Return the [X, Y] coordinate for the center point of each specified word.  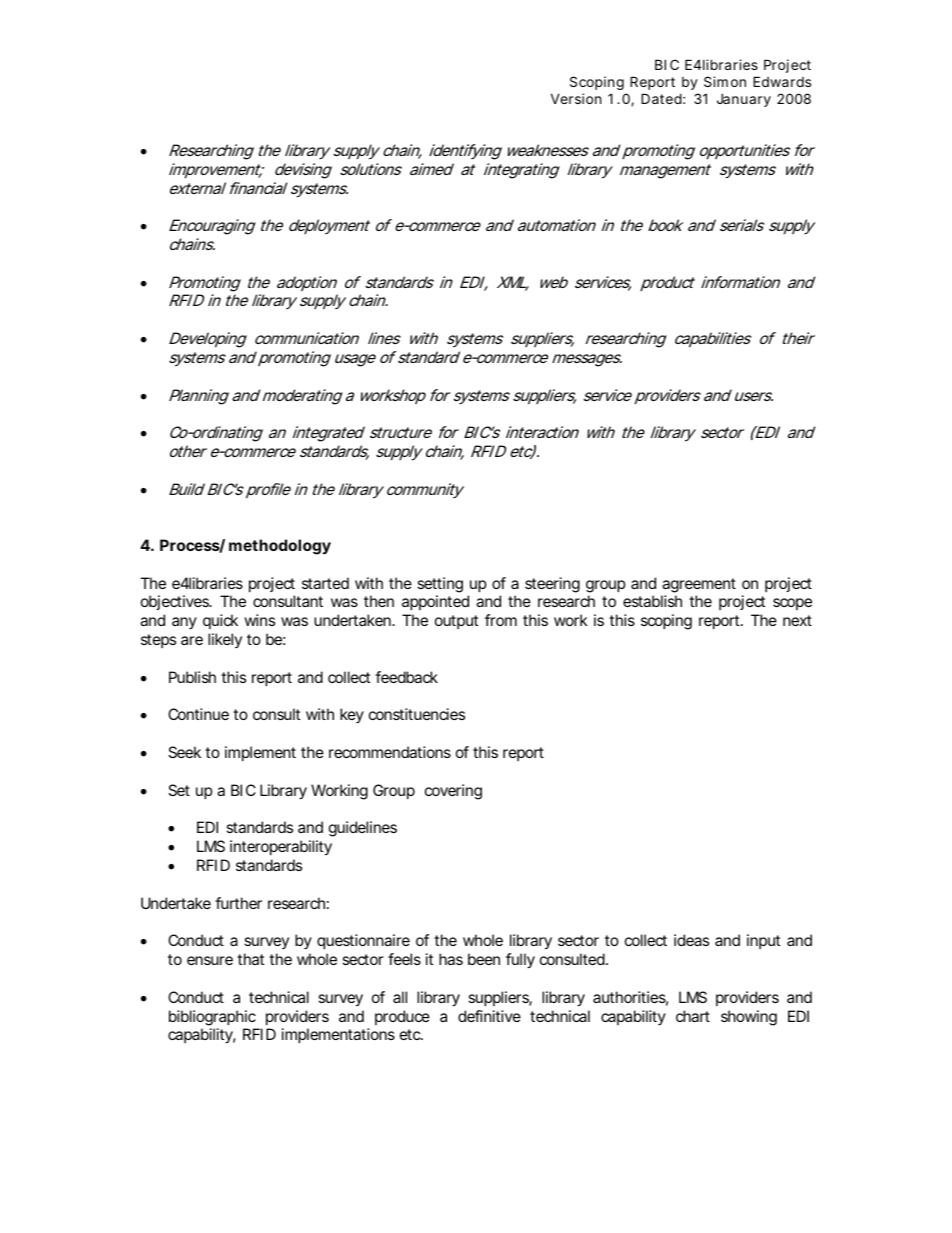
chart [693, 1016]
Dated [661, 98]
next [797, 620]
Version [576, 98]
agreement [699, 585]
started [325, 583]
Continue [198, 714]
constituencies [417, 714]
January [744, 100]
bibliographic [212, 1018]
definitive [489, 1016]
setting [440, 585]
